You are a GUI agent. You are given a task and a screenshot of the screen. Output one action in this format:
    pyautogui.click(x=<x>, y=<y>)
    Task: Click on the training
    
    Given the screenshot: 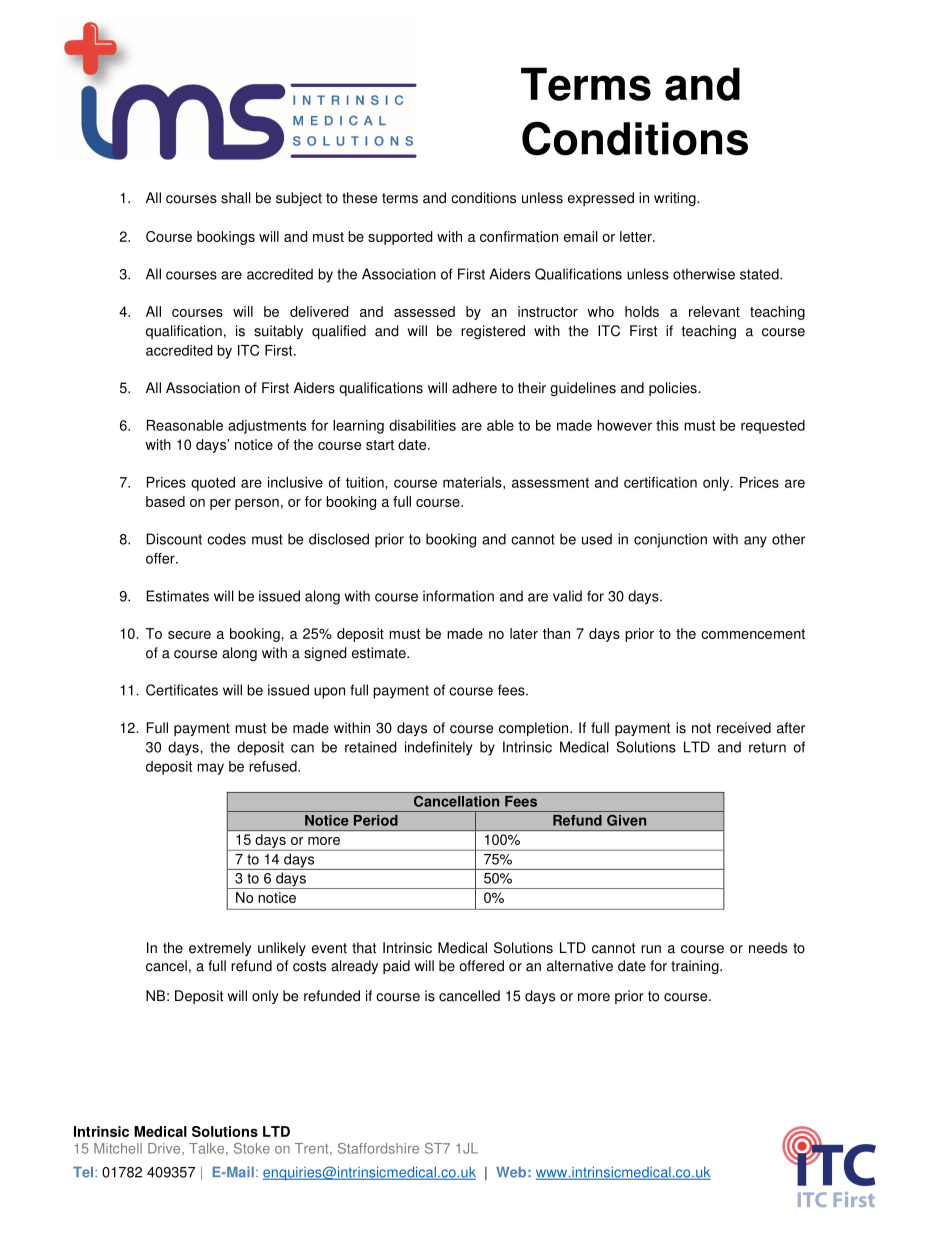 What is the action you would take?
    pyautogui.click(x=696, y=967)
